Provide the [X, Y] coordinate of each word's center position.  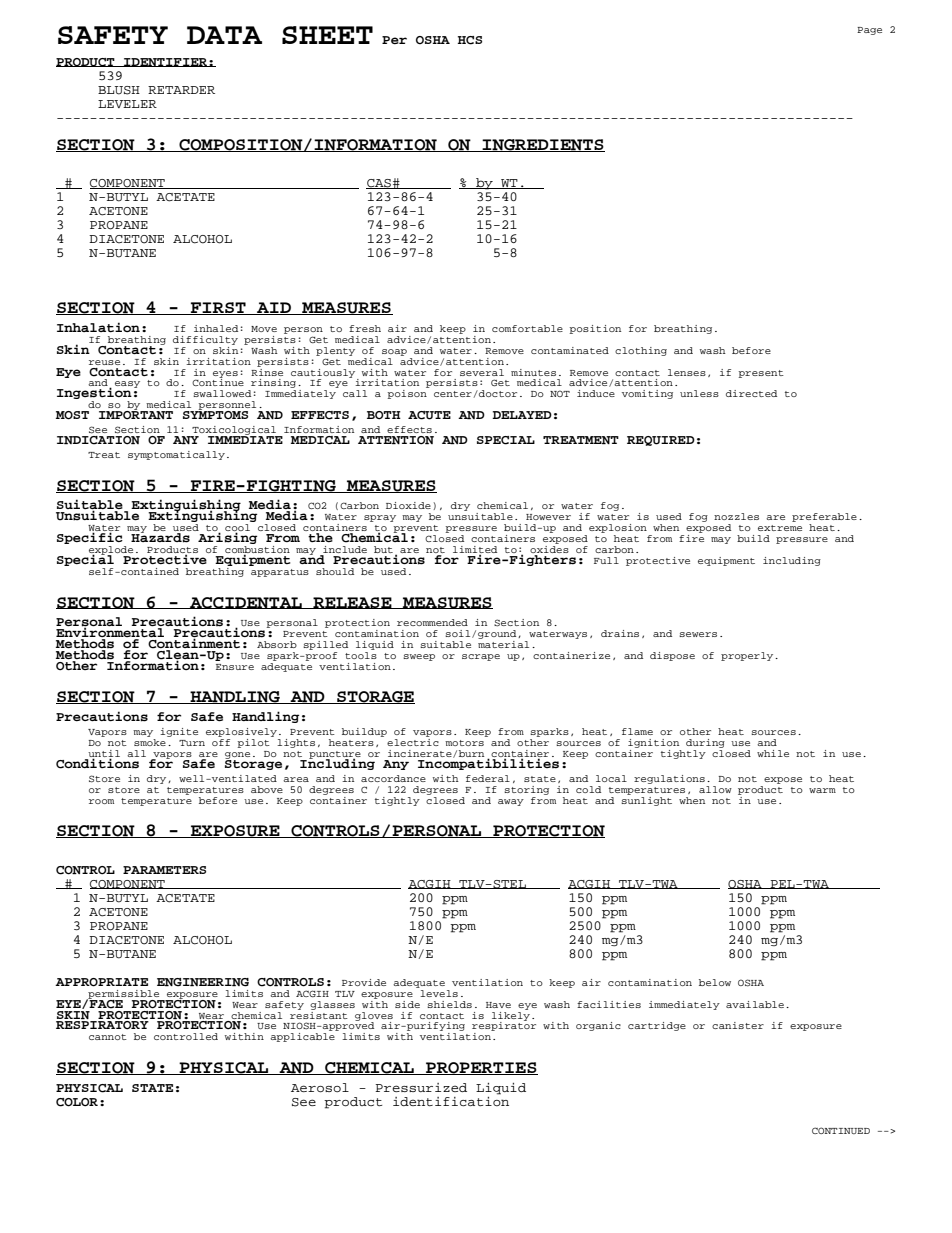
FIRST [218, 308]
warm [822, 790]
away [511, 802]
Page [869, 31]
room [101, 801]
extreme [780, 528]
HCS [470, 40]
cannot [108, 1037]
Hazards [160, 537]
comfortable [527, 328]
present [761, 374]
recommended [432, 622]
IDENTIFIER [165, 62]
